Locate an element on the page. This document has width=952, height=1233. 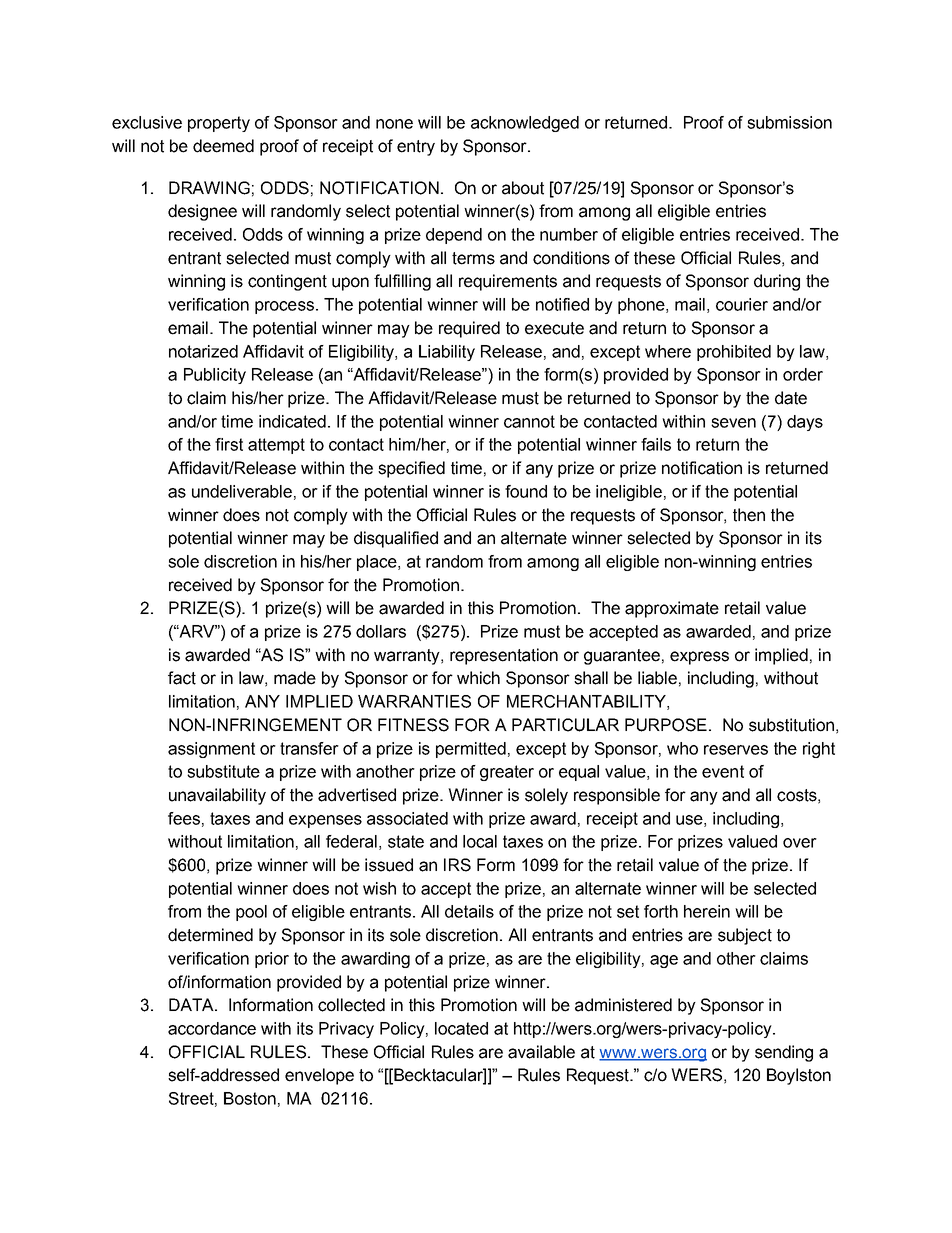
substitute is located at coordinates (223, 771).
